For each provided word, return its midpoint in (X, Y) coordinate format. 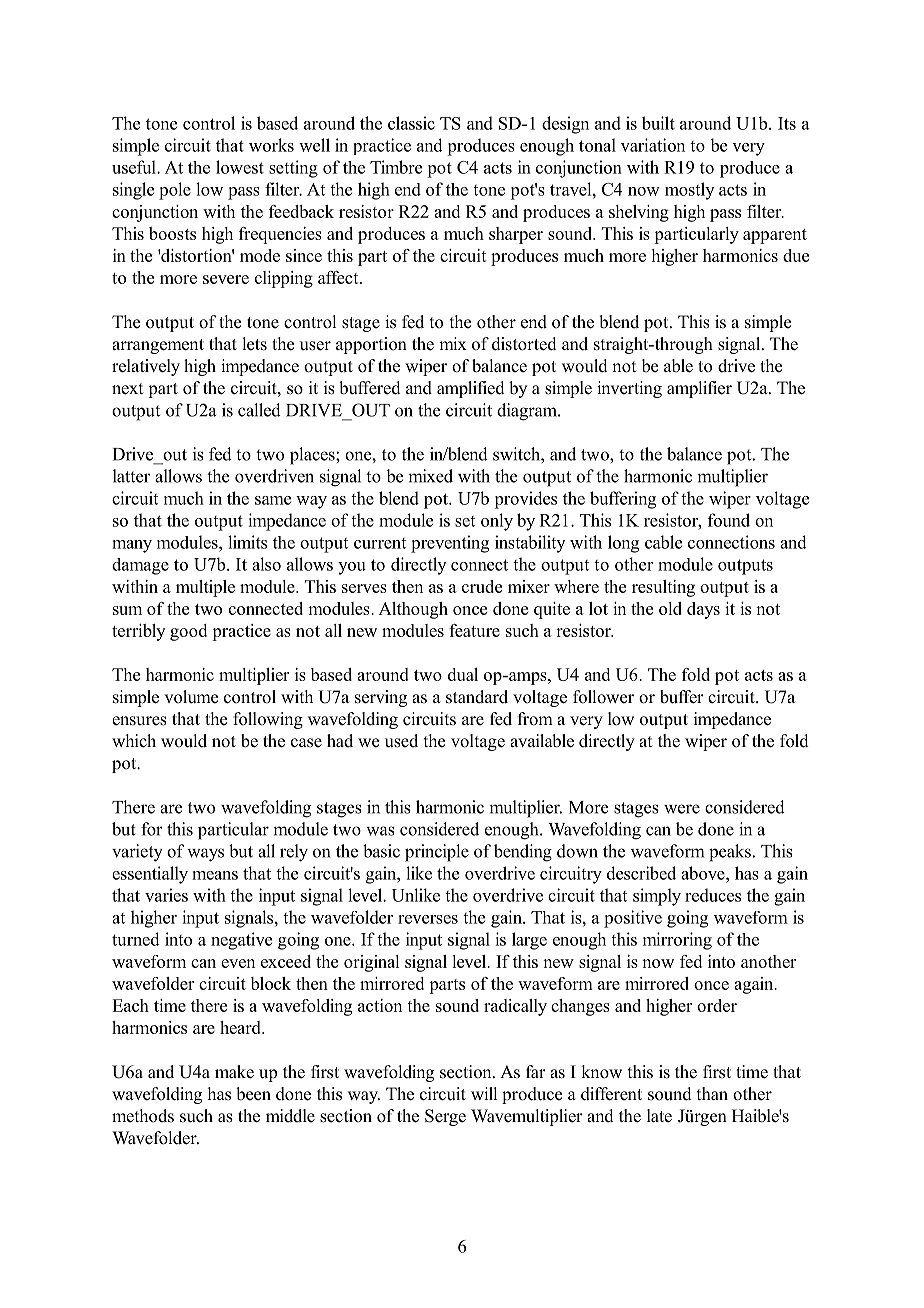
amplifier (699, 389)
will (484, 1093)
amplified (471, 389)
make (234, 1072)
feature (474, 630)
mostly (689, 191)
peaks (730, 853)
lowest (240, 167)
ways (205, 855)
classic (411, 123)
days (703, 610)
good (188, 632)
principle (437, 853)
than (712, 1093)
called (259, 410)
